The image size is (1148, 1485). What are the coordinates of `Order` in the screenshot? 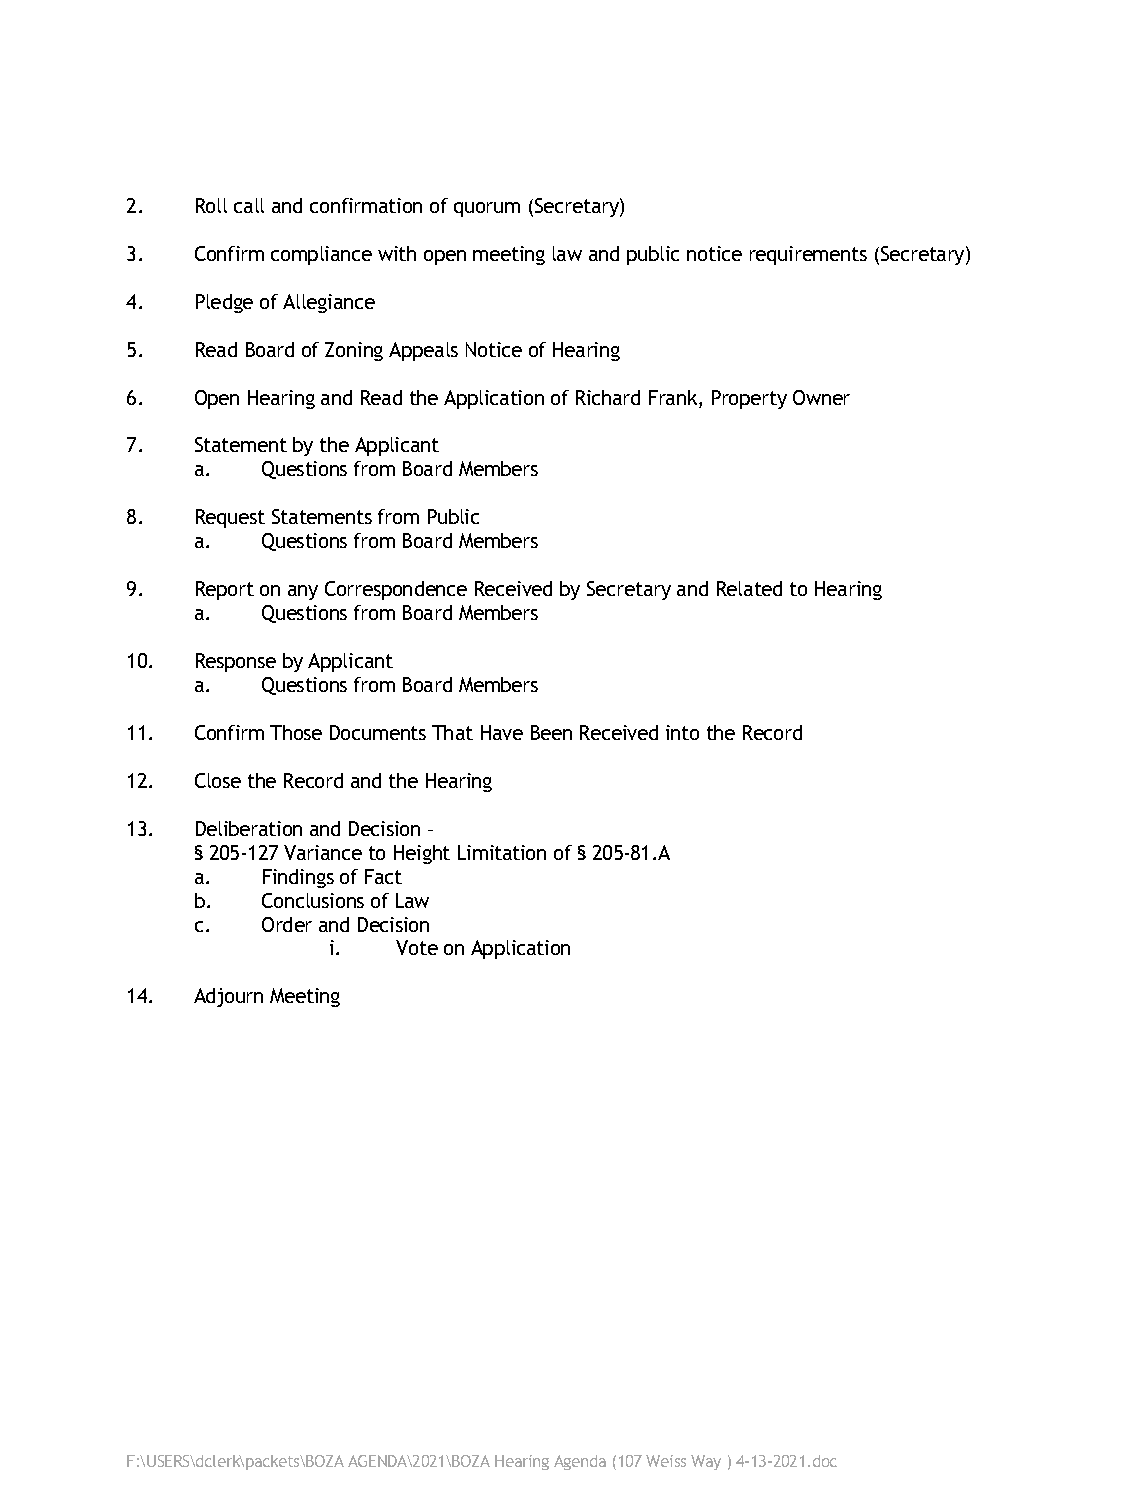 It's located at (287, 924).
